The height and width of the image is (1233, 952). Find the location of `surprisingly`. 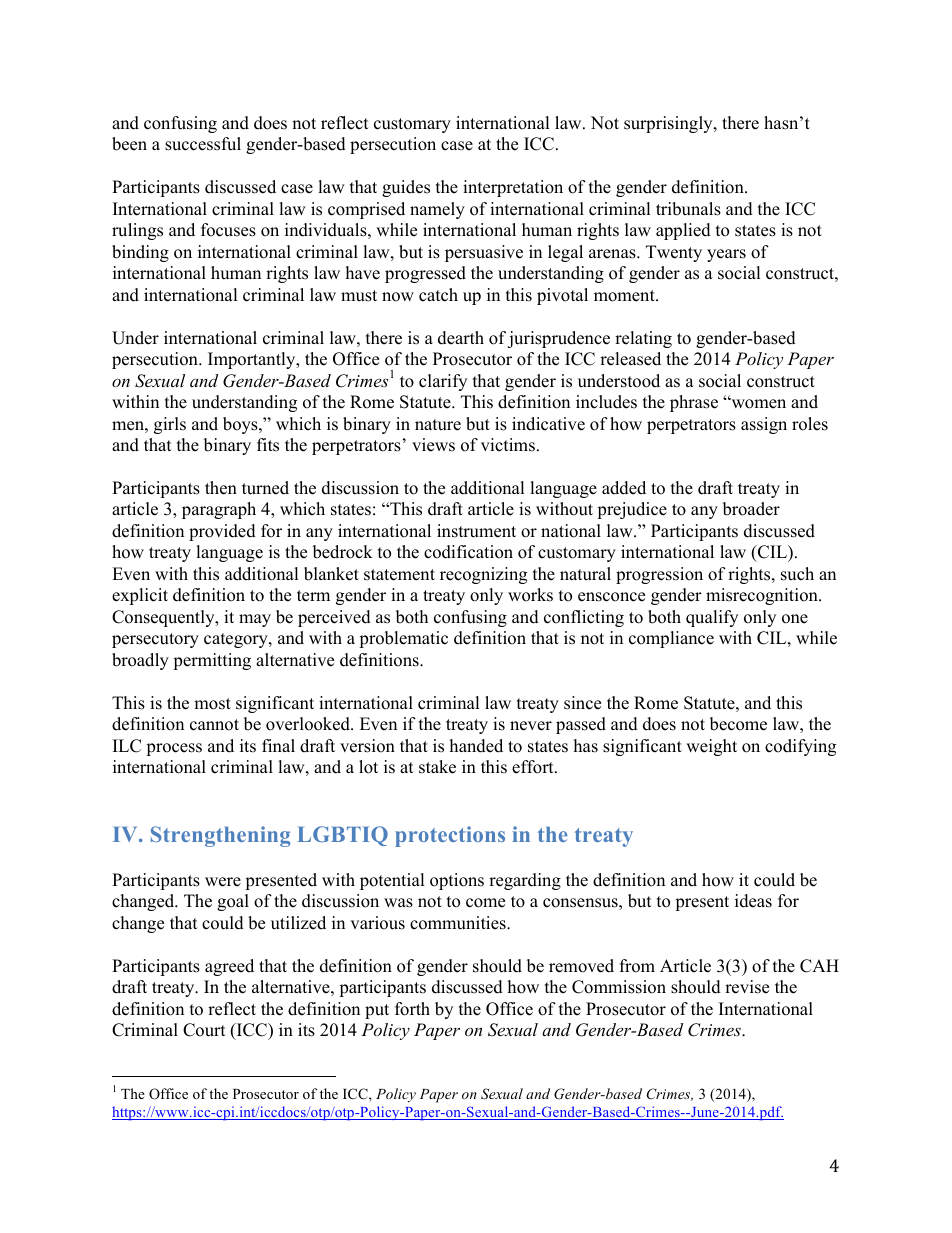

surprisingly is located at coordinates (669, 124).
